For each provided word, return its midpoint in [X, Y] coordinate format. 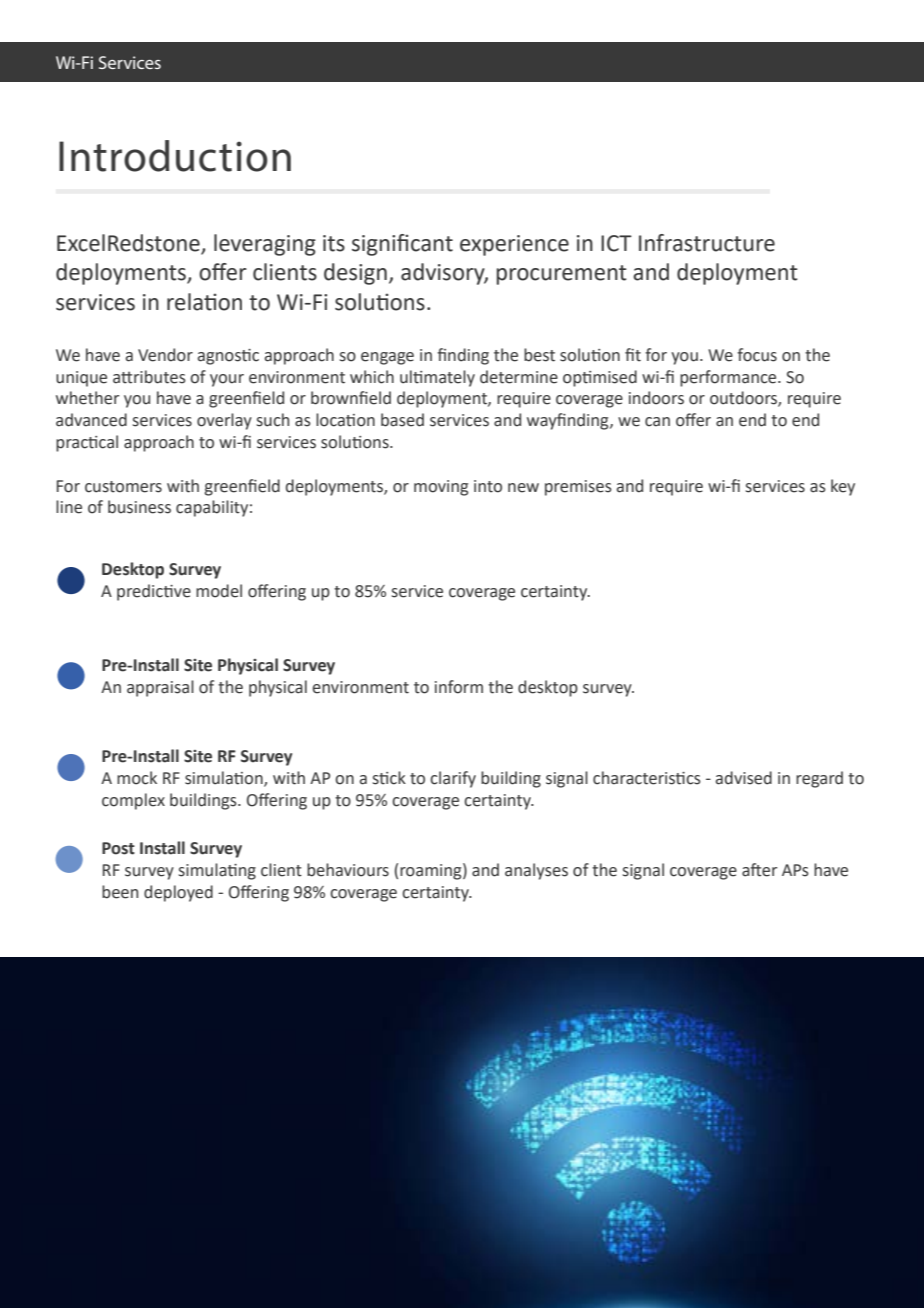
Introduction [175, 156]
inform [459, 687]
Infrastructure [707, 243]
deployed [178, 893]
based [402, 420]
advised [744, 778]
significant [402, 245]
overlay [224, 421]
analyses [536, 871]
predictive [154, 592]
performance [729, 378]
